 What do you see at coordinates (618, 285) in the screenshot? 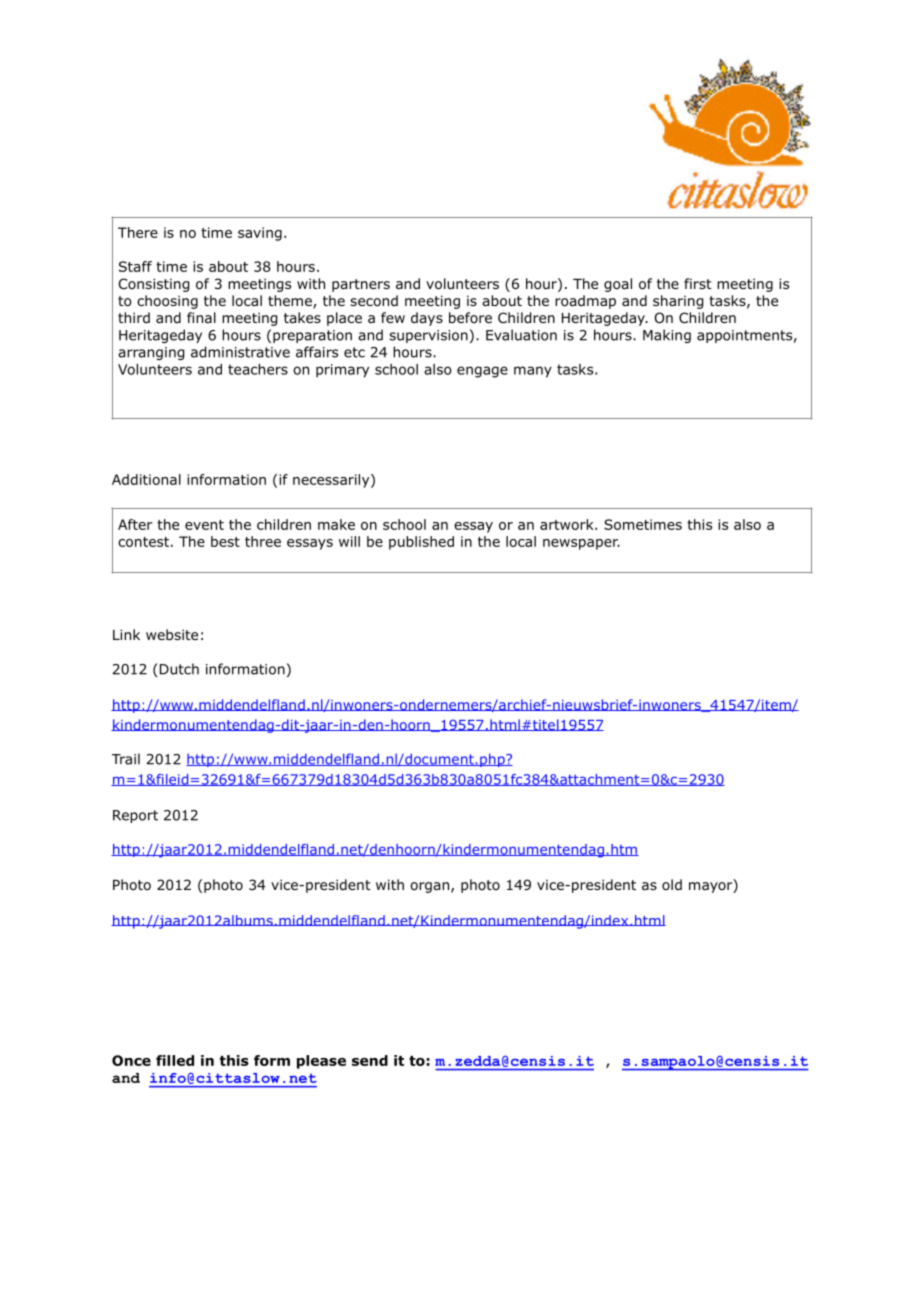
I see `goal` at bounding box center [618, 285].
